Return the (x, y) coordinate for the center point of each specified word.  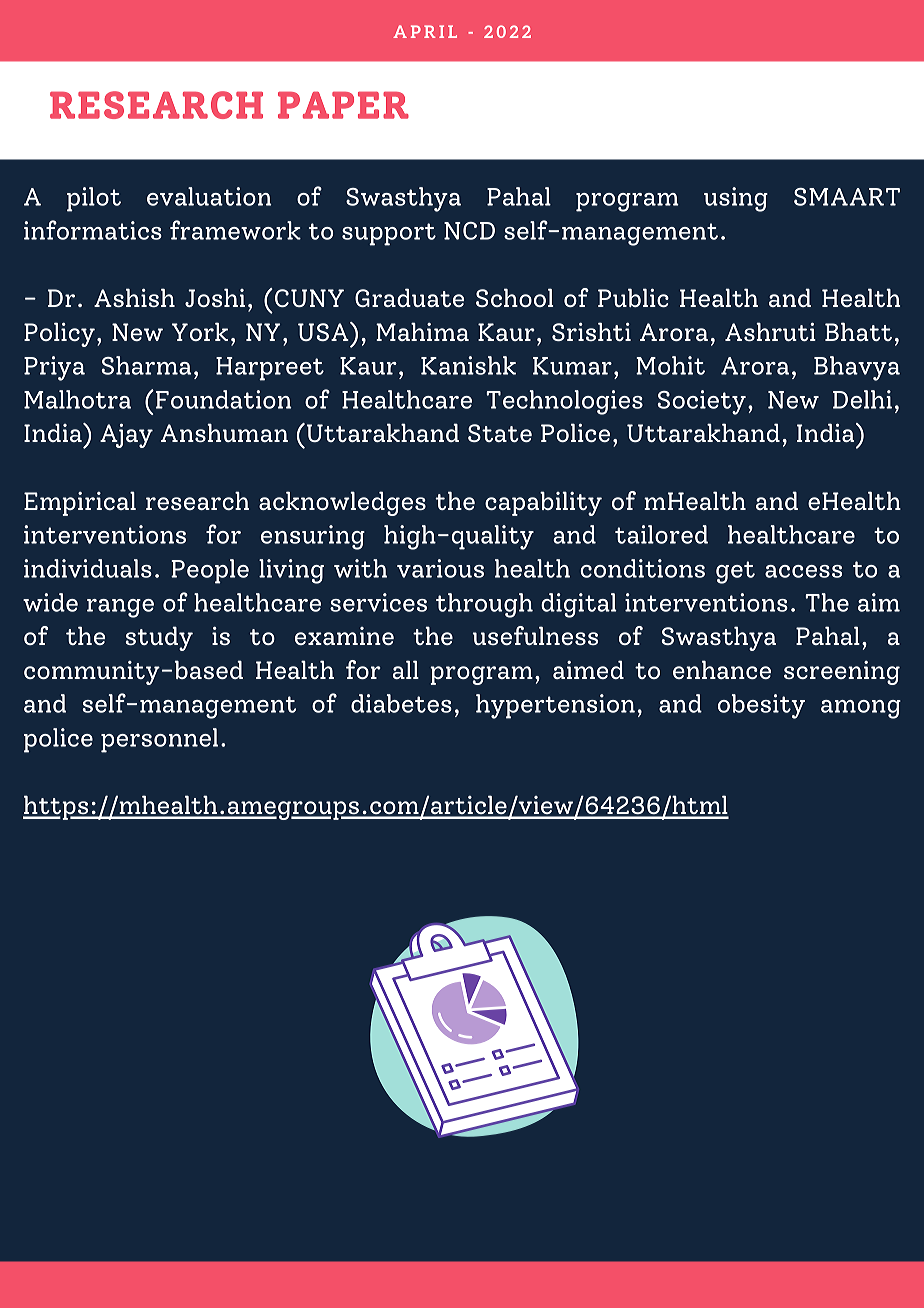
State (500, 433)
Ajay (126, 435)
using (736, 199)
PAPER (343, 105)
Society (702, 402)
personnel (159, 740)
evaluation (209, 196)
